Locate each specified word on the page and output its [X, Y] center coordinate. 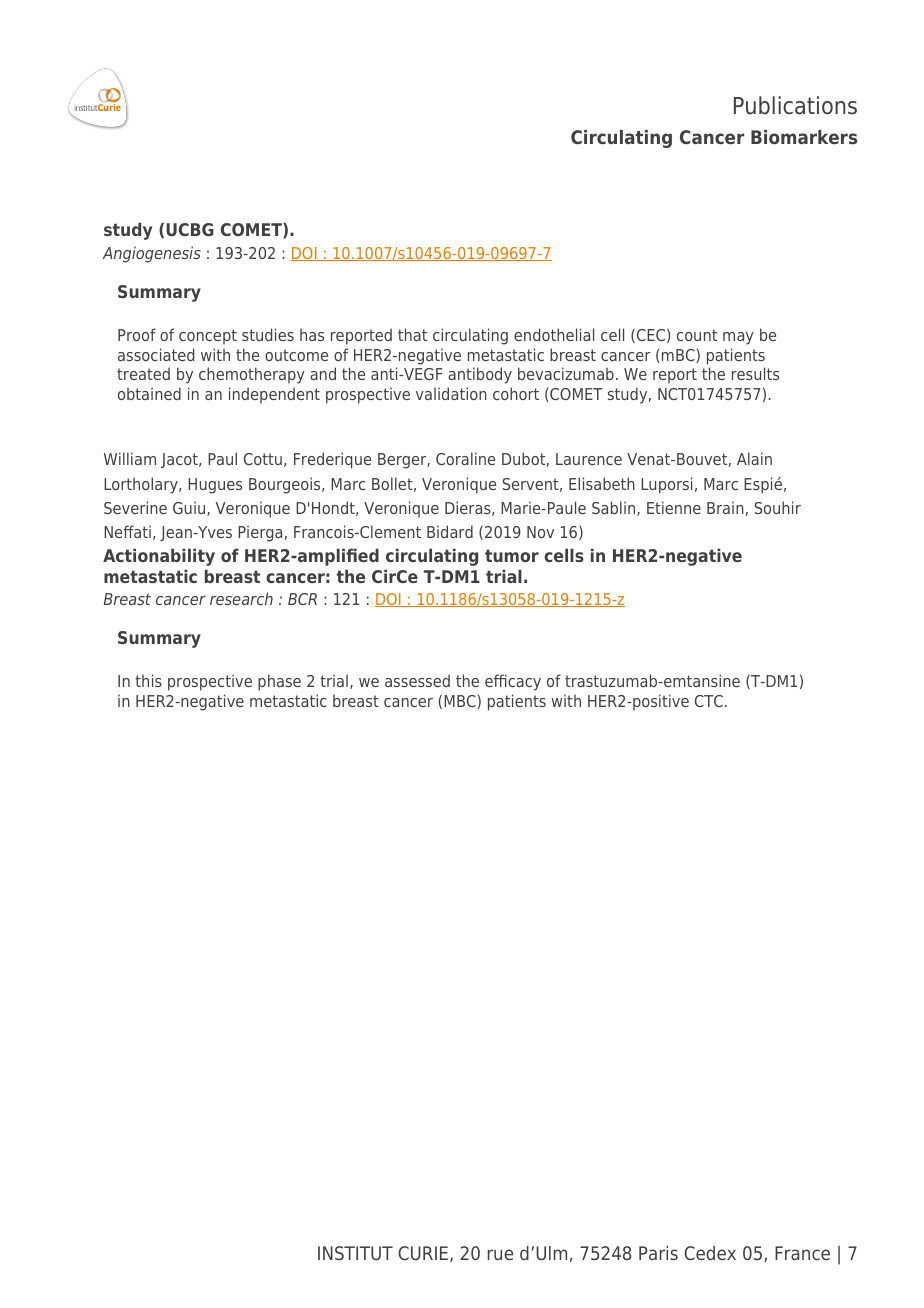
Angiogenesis [151, 254]
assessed [417, 680]
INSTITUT [355, 1253]
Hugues [215, 486]
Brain [725, 507]
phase [279, 682]
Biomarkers [804, 137]
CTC [709, 701]
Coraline [465, 458]
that [412, 334]
